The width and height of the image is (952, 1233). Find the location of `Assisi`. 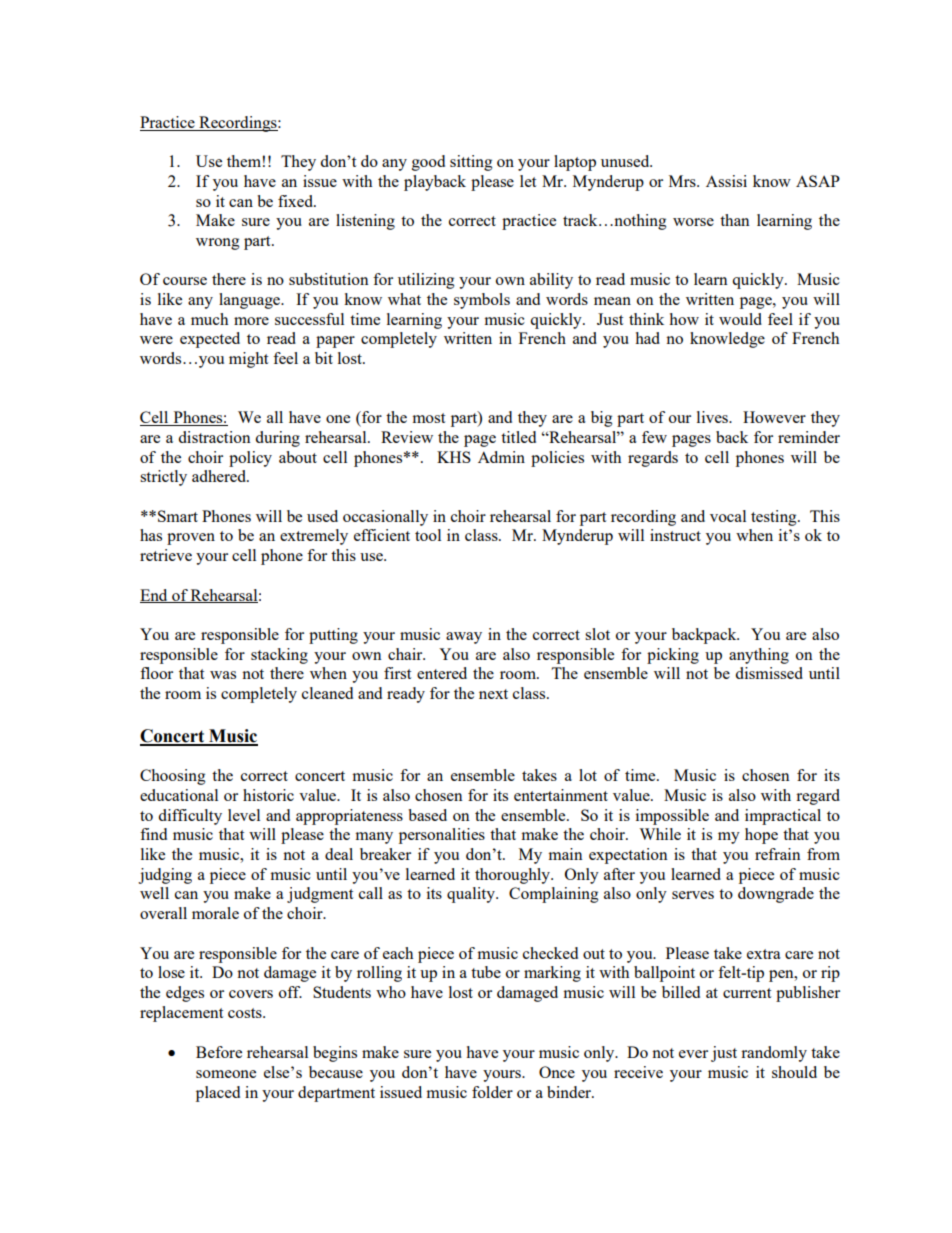

Assisi is located at coordinates (726, 181).
